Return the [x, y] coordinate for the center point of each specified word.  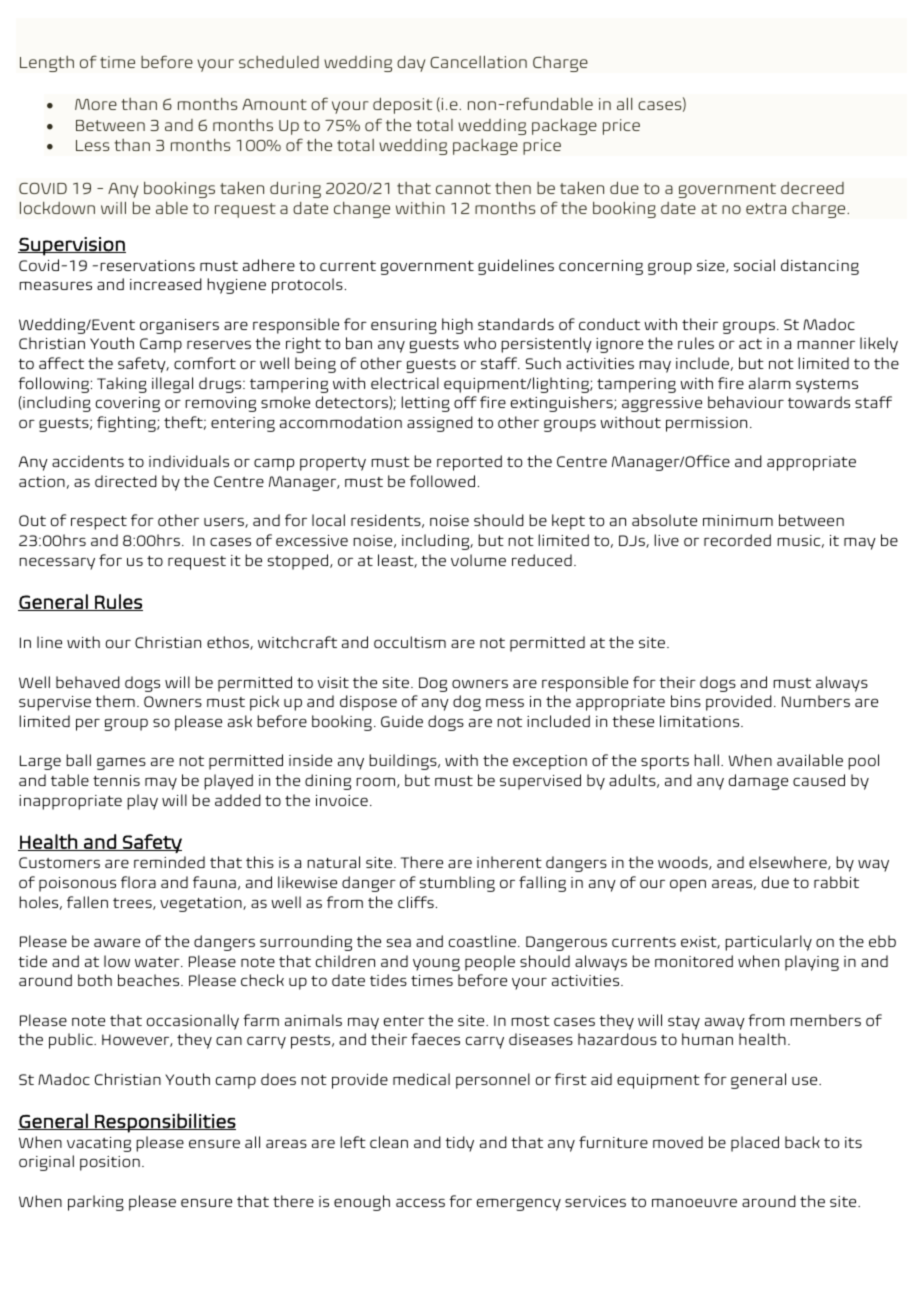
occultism [410, 642]
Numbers [816, 701]
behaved [88, 682]
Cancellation [478, 62]
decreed [812, 188]
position [110, 1163]
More [96, 104]
